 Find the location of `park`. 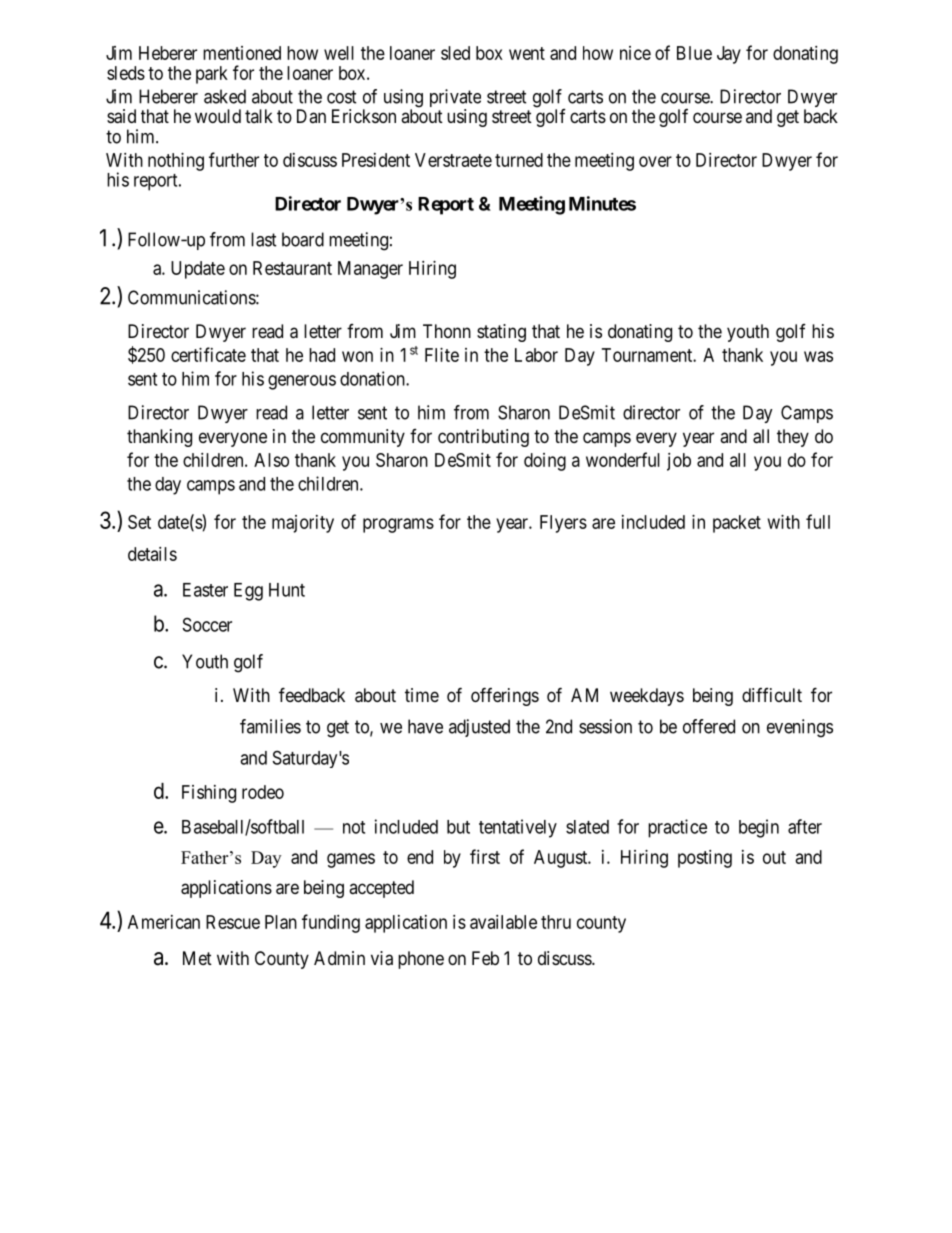

park is located at coordinates (212, 75).
